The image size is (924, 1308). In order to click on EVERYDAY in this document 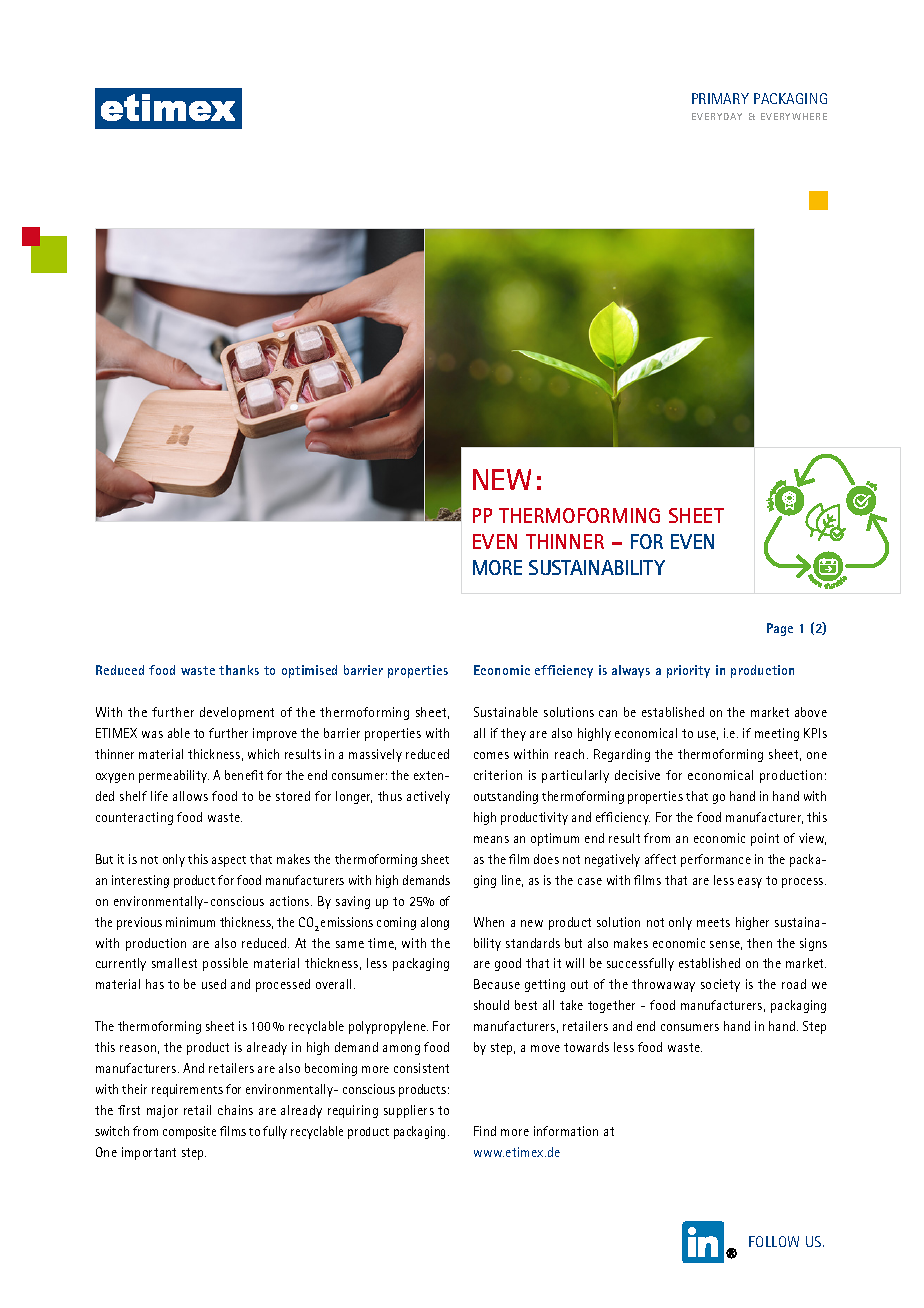, I will do `click(717, 116)`.
